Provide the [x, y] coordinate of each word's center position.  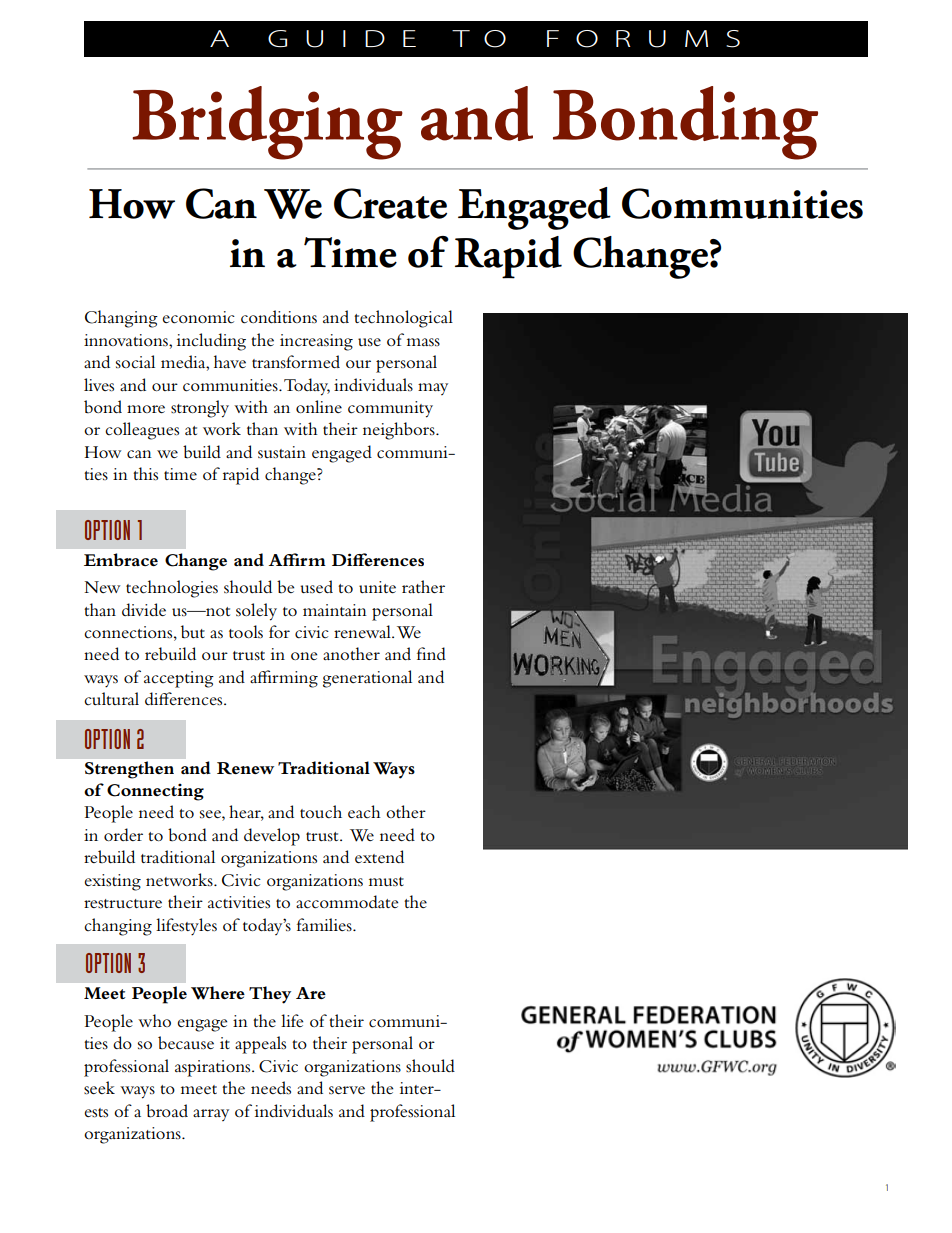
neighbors [400, 431]
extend [379, 856]
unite [377, 587]
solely [256, 612]
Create [390, 203]
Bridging [268, 123]
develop [272, 837]
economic [198, 317]
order [123, 834]
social [135, 361]
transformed [296, 361]
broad [167, 1111]
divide [144, 609]
